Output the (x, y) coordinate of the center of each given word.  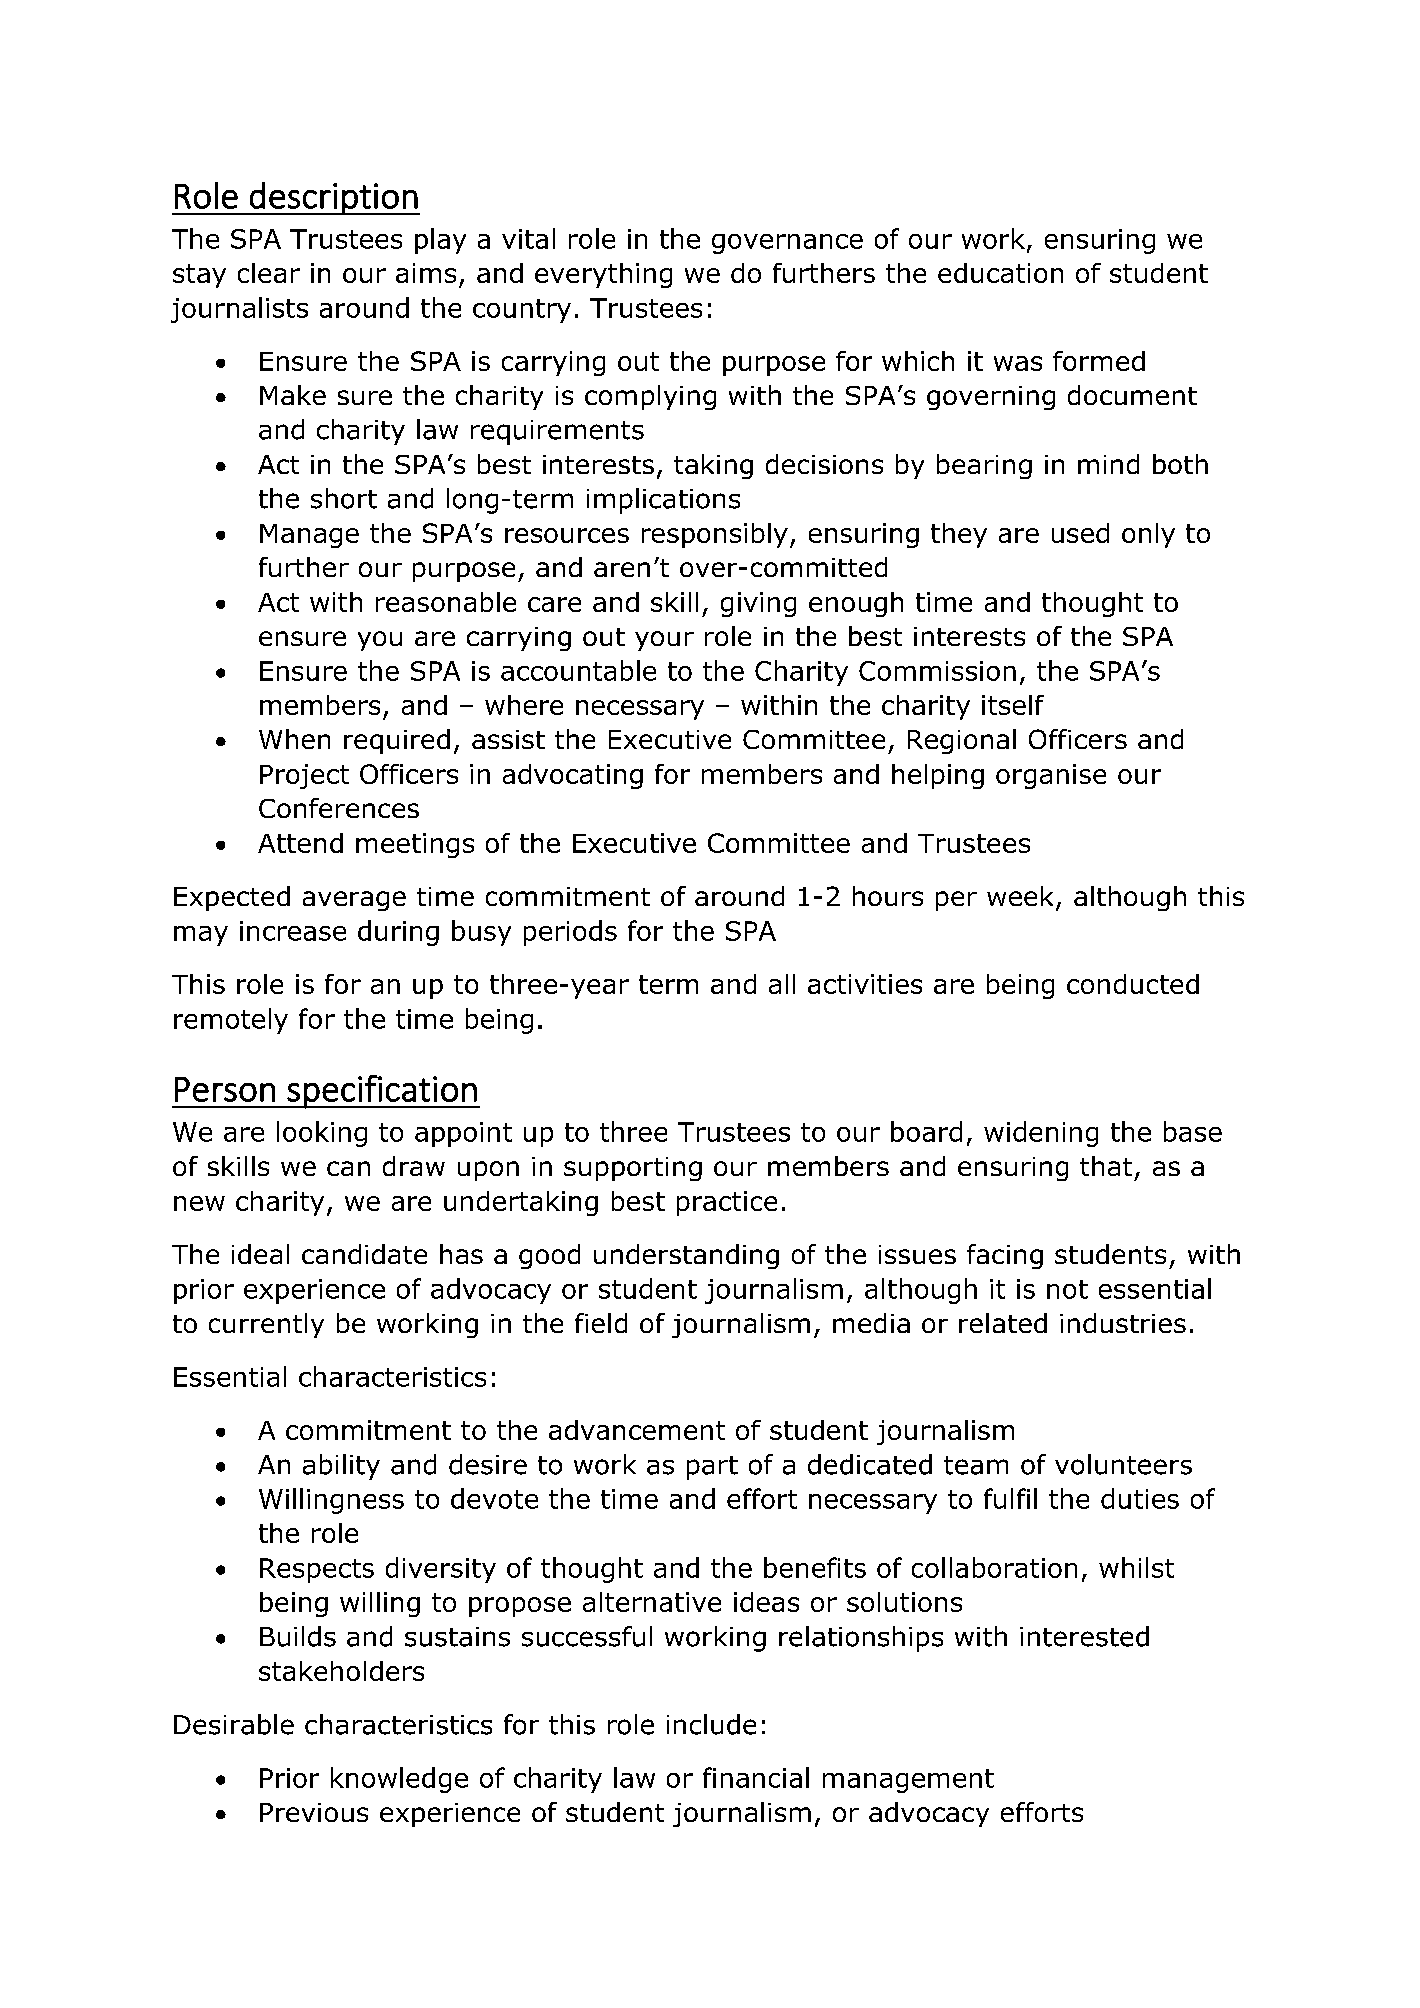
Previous (314, 1812)
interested (1084, 1636)
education (1000, 273)
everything (603, 275)
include (711, 1724)
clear (269, 273)
